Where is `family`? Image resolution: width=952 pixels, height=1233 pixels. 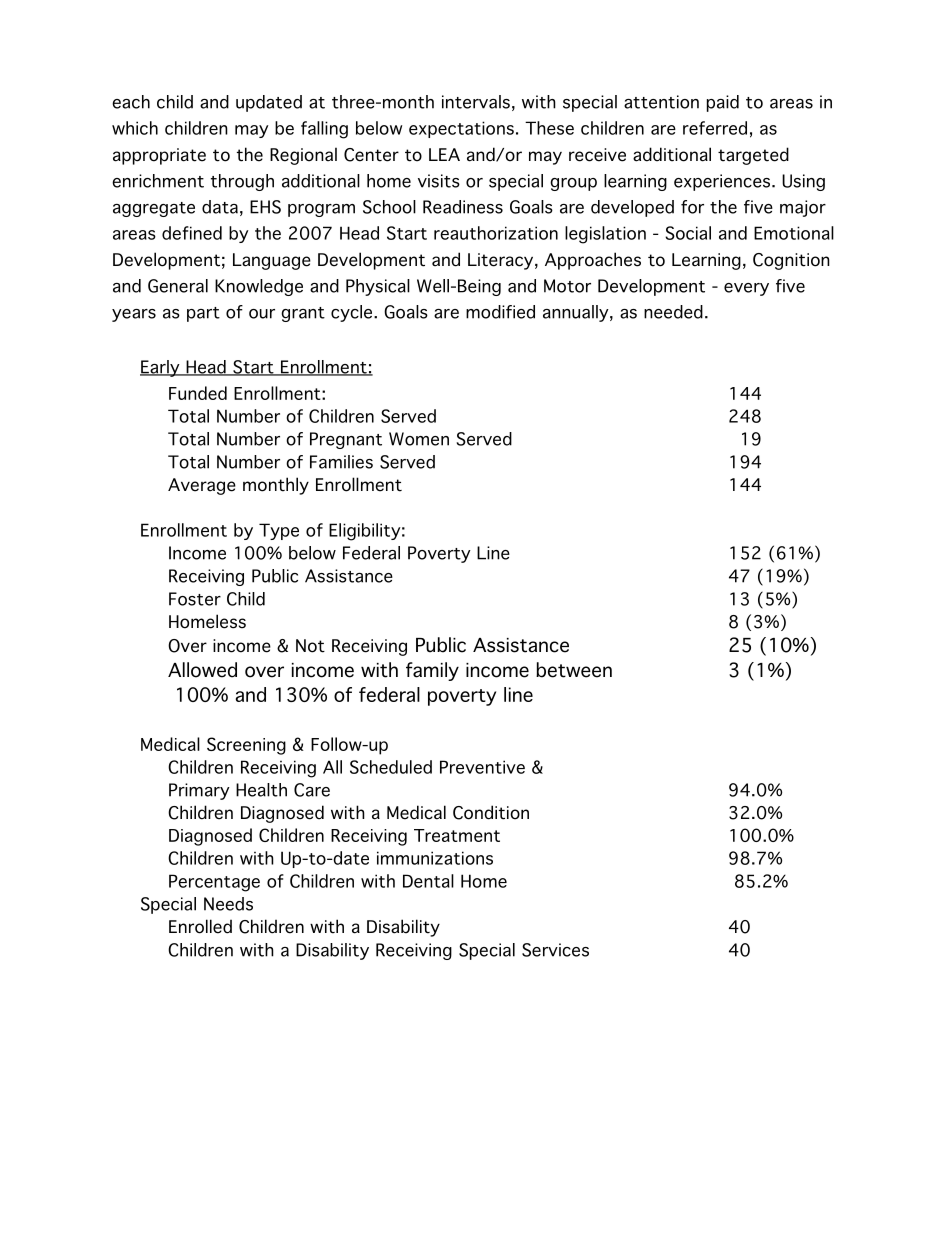 family is located at coordinates (432, 671).
